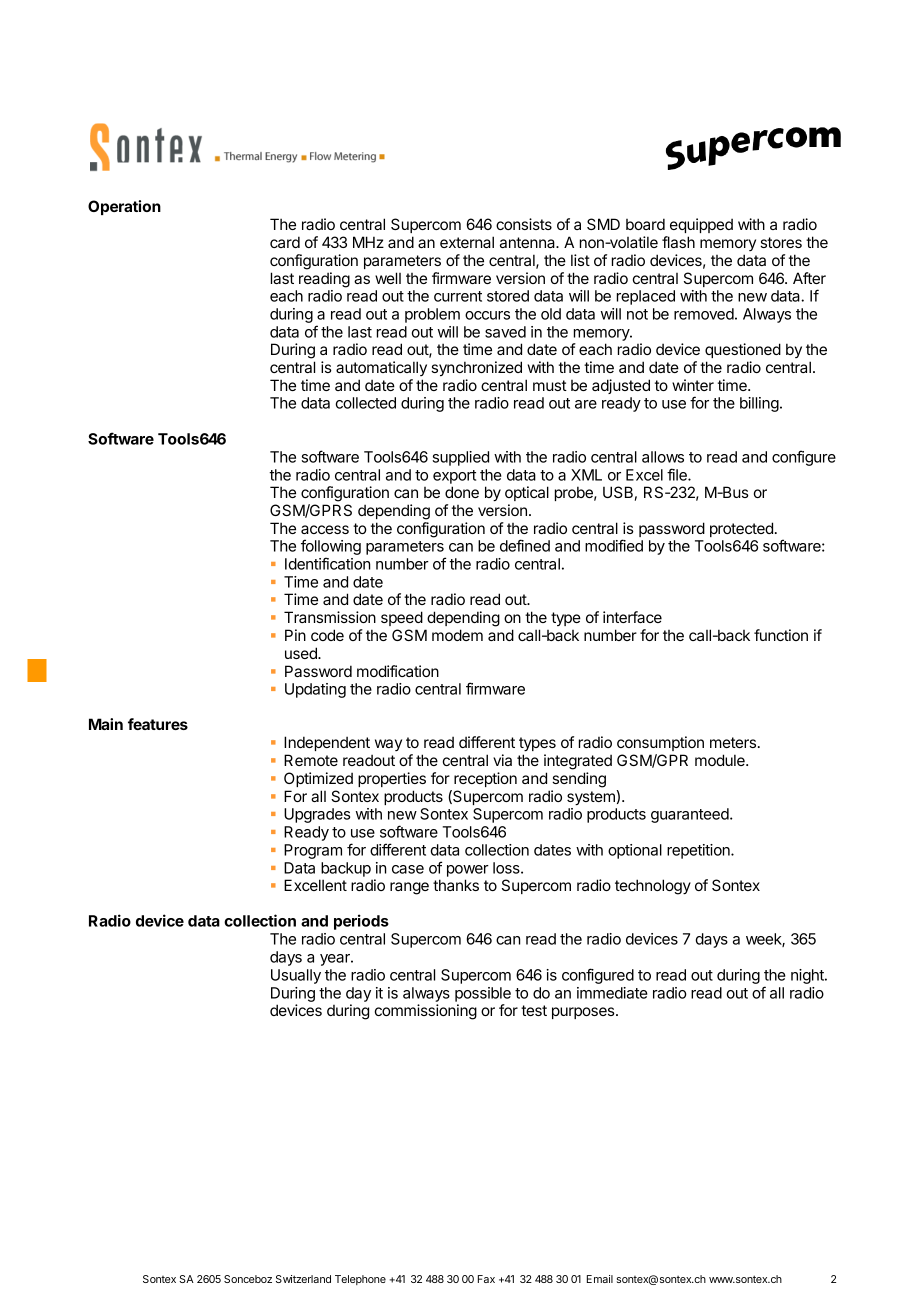 Image resolution: width=924 pixels, height=1308 pixels. Describe the element at coordinates (467, 242) in the screenshot. I see `external` at that location.
